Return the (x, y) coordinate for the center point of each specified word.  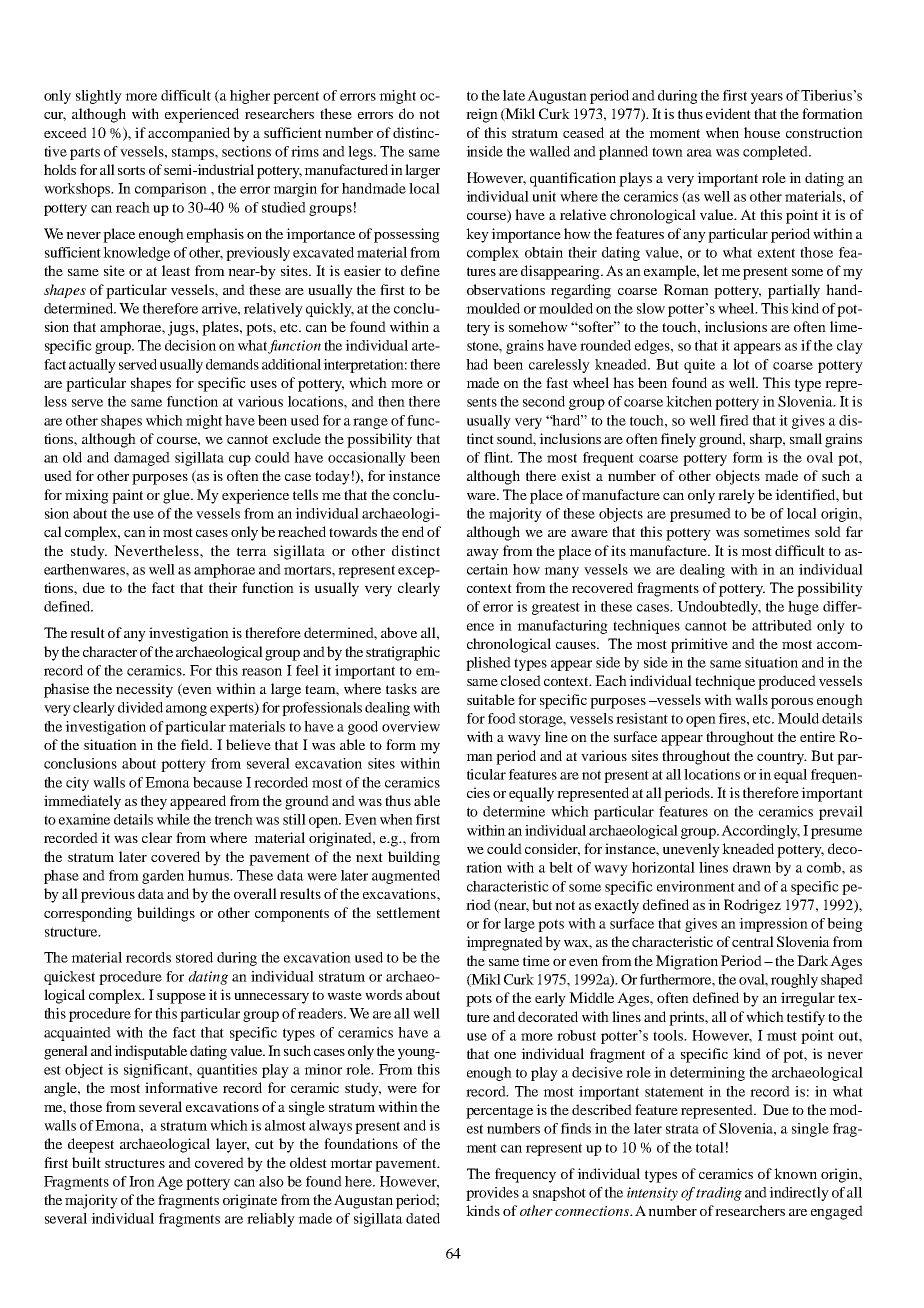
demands (232, 364)
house (762, 132)
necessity (144, 690)
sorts (131, 170)
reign (482, 115)
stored (194, 957)
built (86, 1162)
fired (734, 420)
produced (787, 682)
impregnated (504, 943)
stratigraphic (403, 653)
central (753, 941)
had (477, 364)
